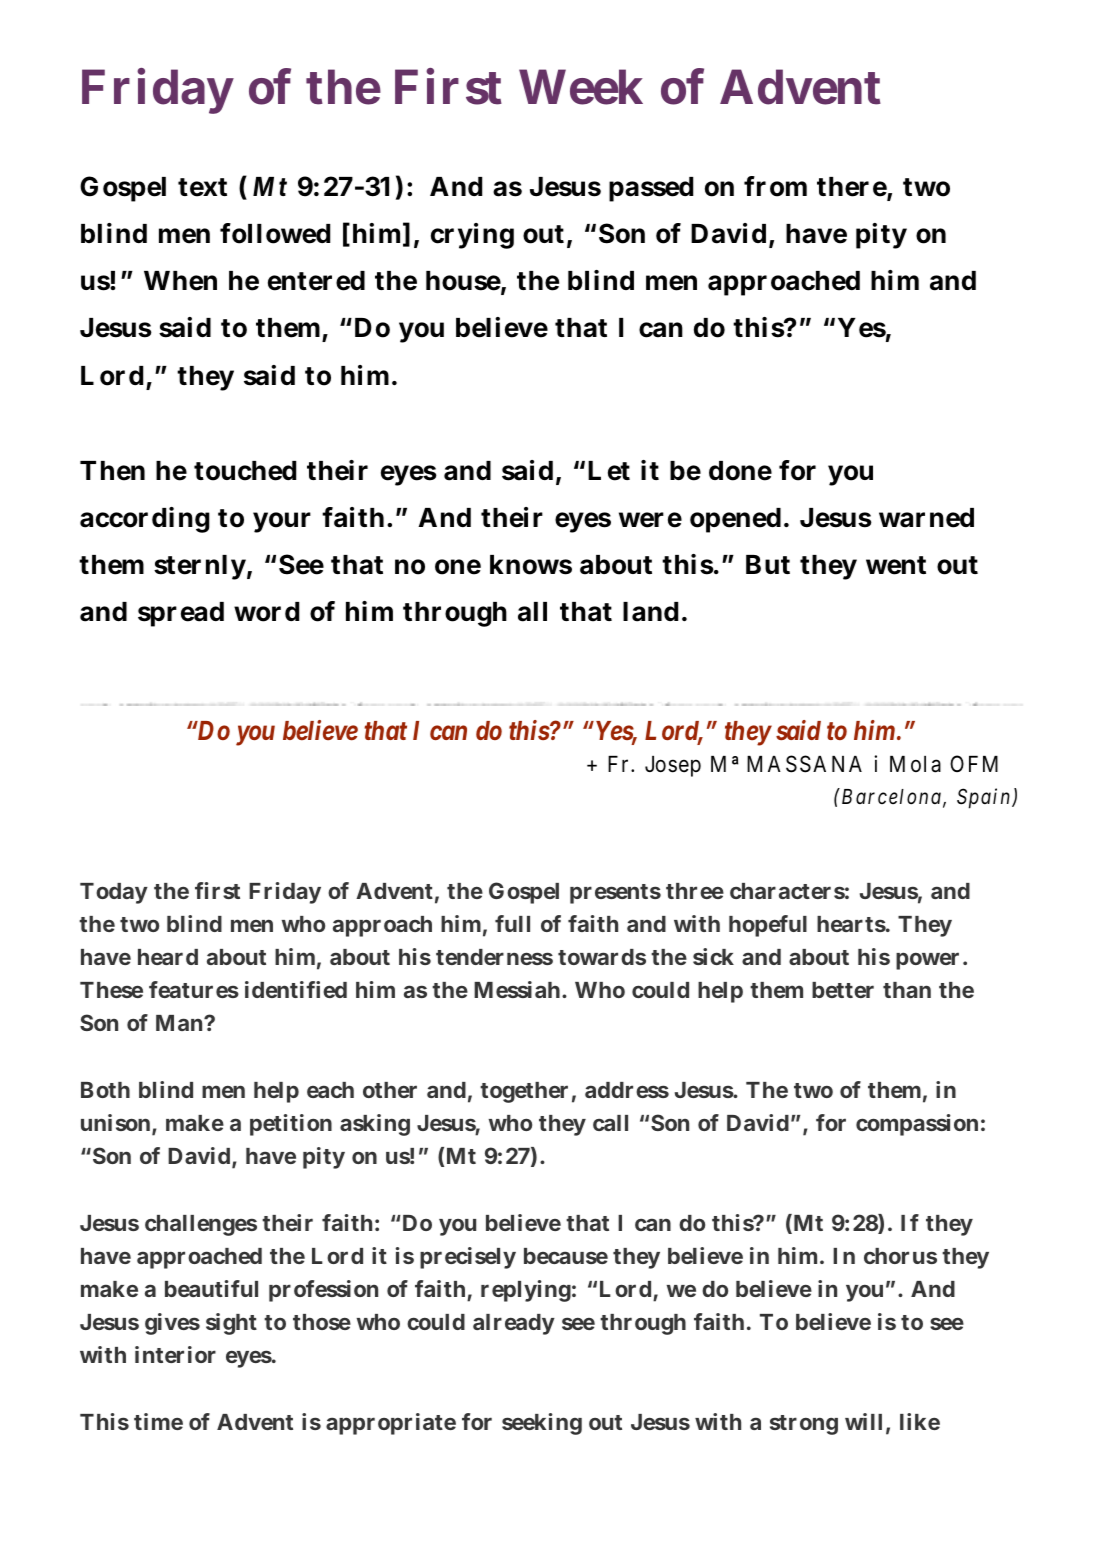 The width and height of the screenshot is (1103, 1561). Describe the element at coordinates (863, 1421) in the screenshot. I see `will` at that location.
